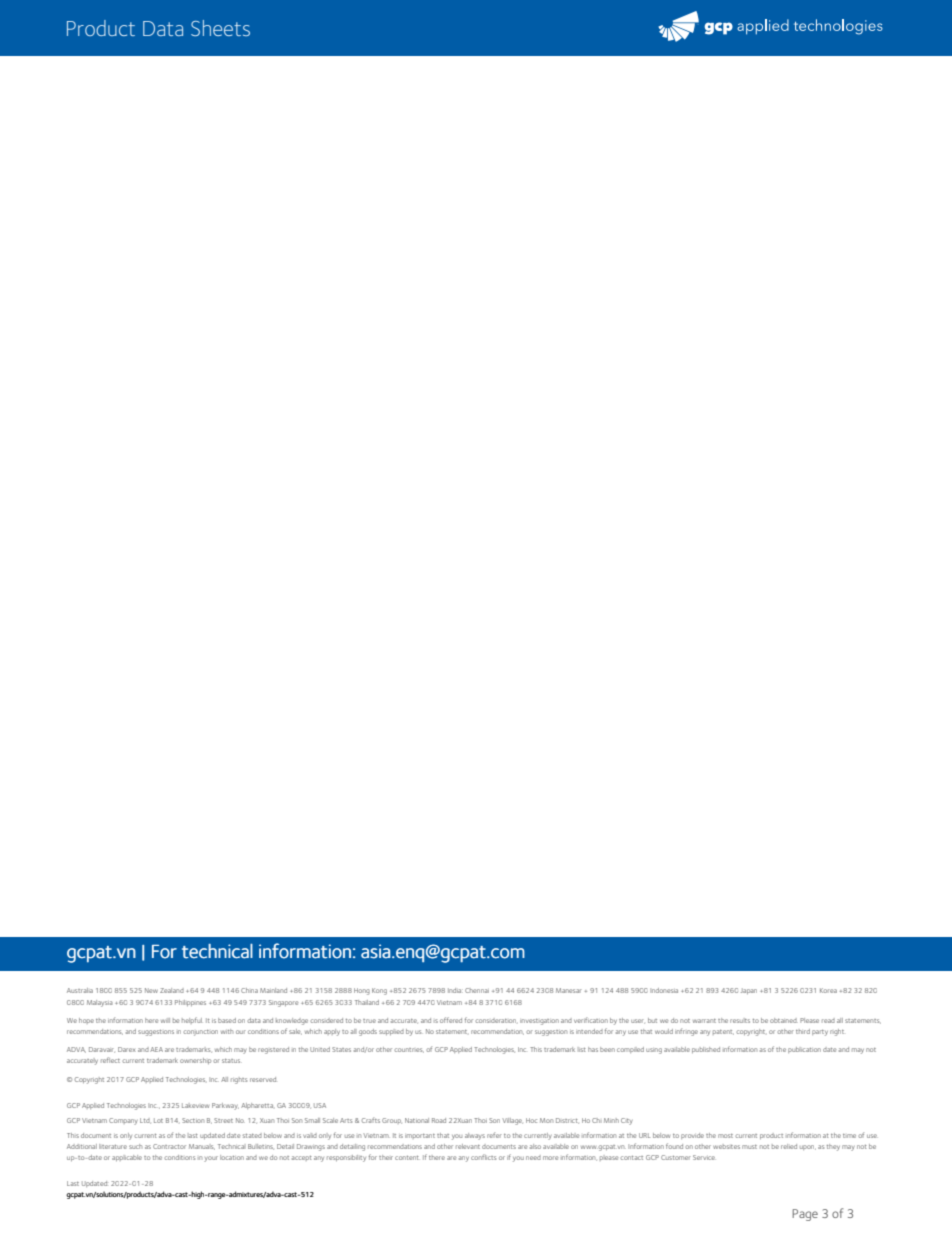 This image has height=1233, width=952. Describe the element at coordinates (151, 990) in the image. I see `New` at that location.
